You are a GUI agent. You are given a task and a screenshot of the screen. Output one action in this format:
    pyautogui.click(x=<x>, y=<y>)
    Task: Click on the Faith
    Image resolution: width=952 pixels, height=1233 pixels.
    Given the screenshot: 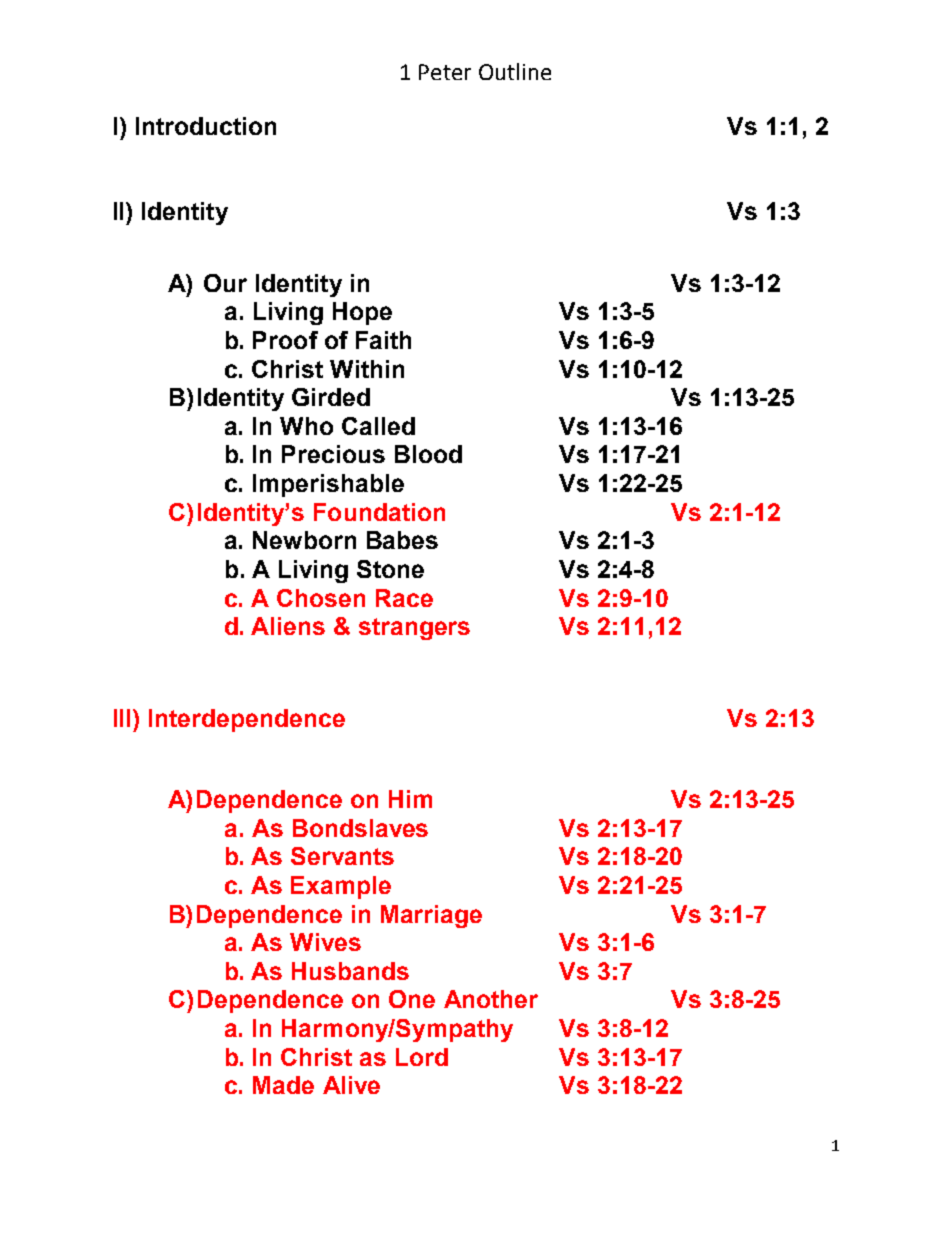 What is the action you would take?
    pyautogui.click(x=383, y=340)
